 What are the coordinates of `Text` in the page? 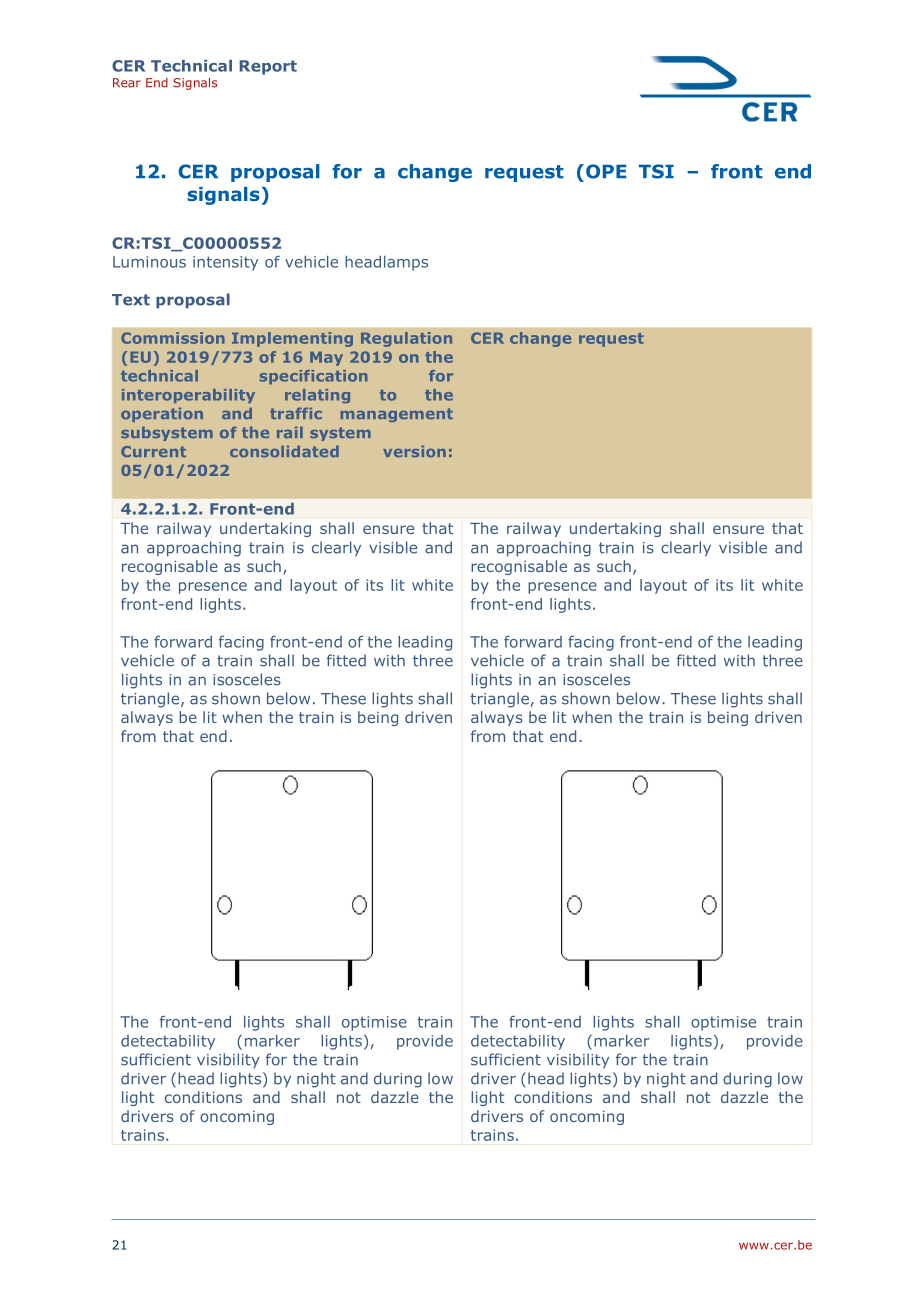 It's located at (131, 300).
